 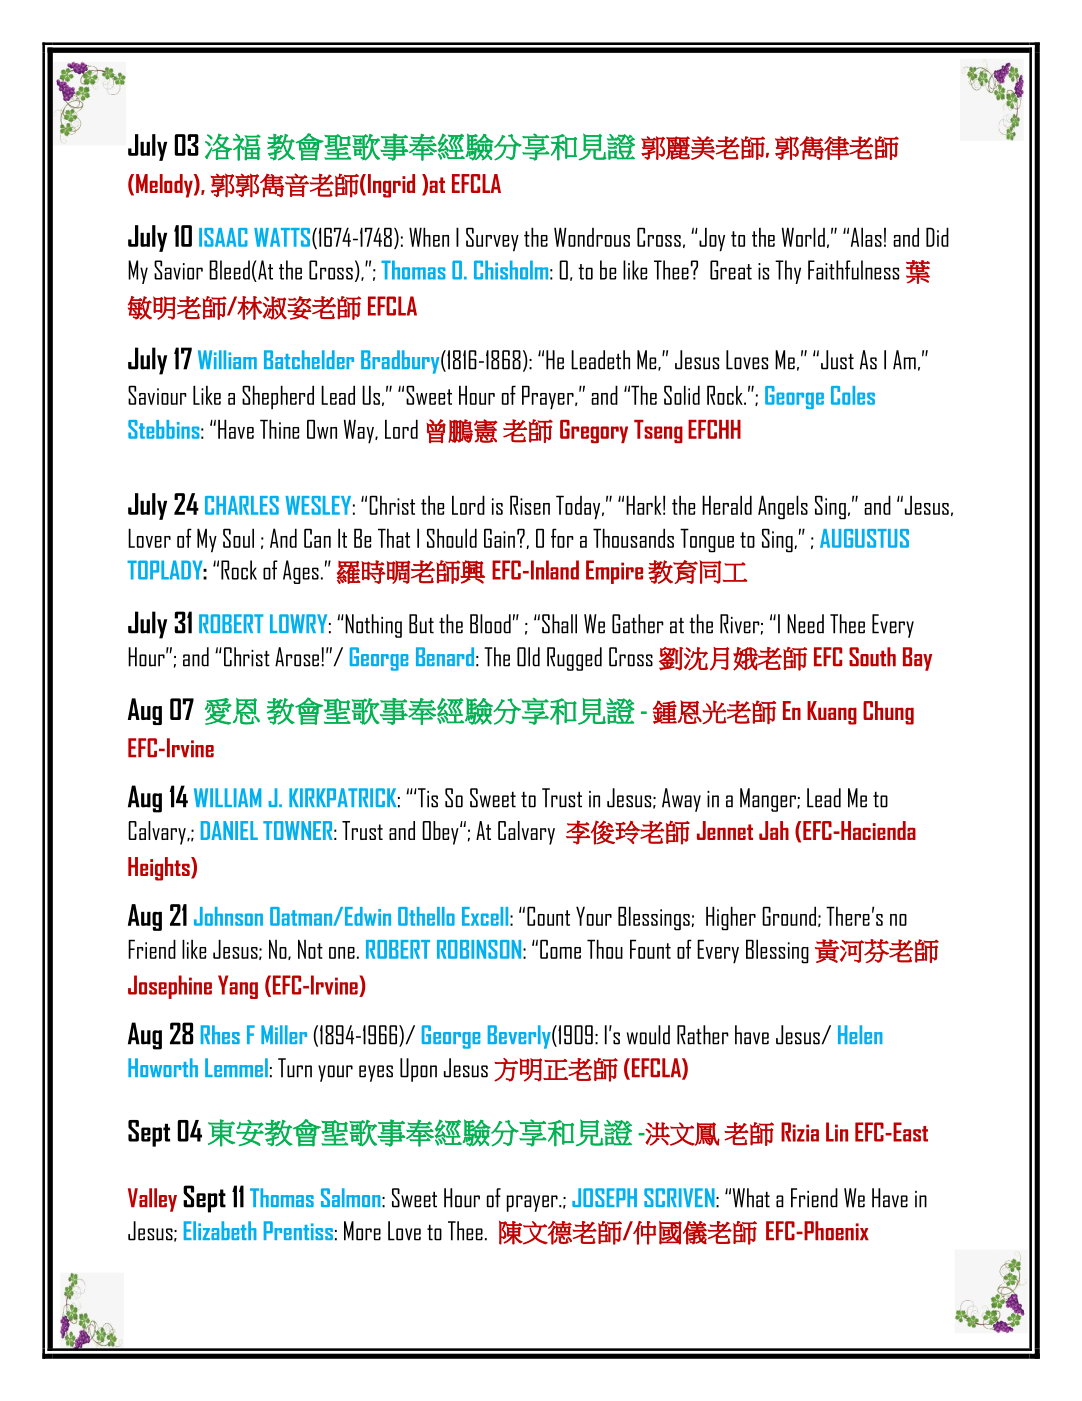 I want to click on Ages, so click(x=301, y=572).
